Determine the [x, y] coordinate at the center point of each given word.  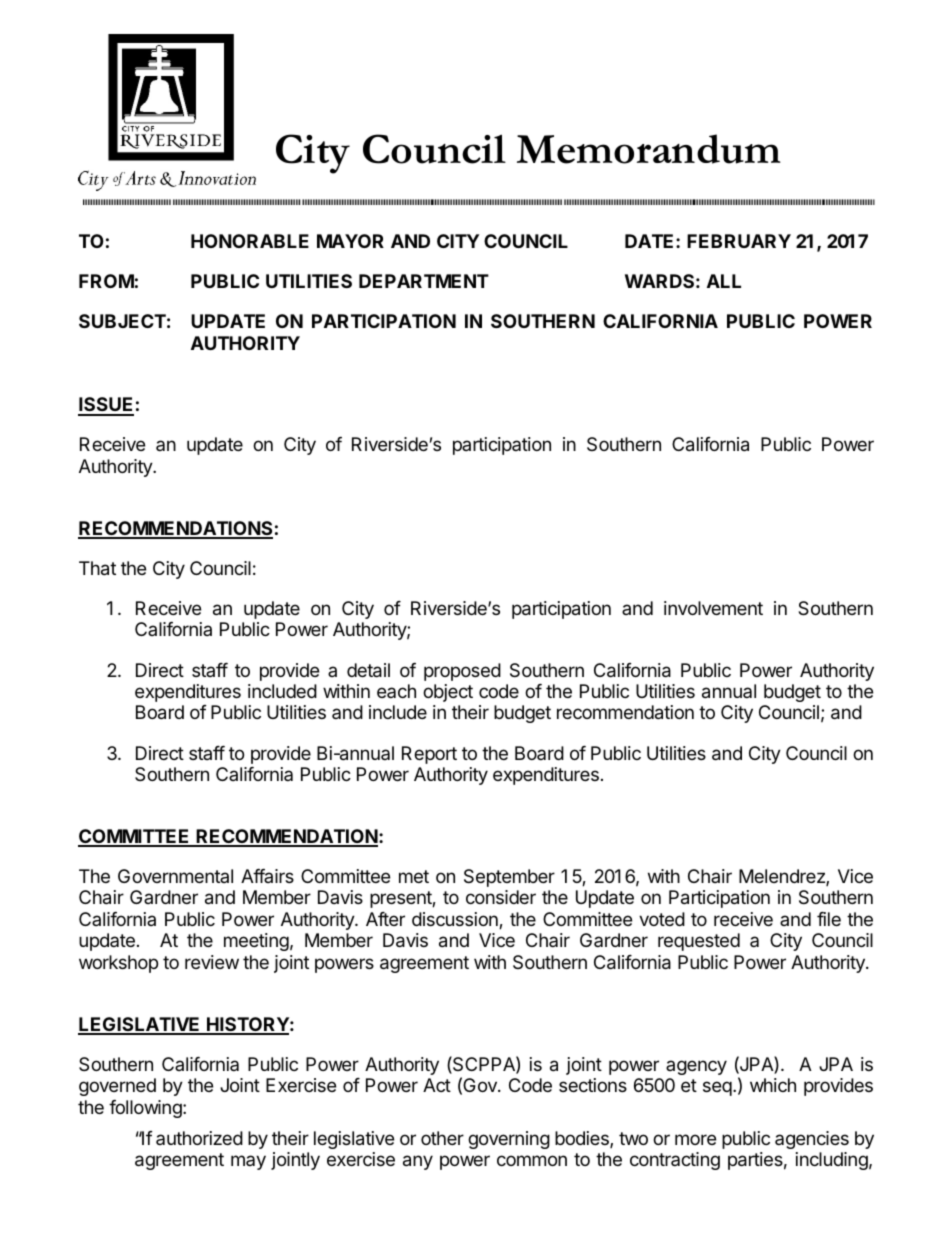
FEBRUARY [739, 241]
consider [501, 897]
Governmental [175, 876]
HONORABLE [250, 241]
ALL [724, 281]
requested [699, 942]
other [442, 1138]
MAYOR [350, 241]
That [97, 568]
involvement [713, 608]
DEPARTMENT [424, 281]
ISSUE [106, 406]
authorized [199, 1138]
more [695, 1139]
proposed [462, 672]
